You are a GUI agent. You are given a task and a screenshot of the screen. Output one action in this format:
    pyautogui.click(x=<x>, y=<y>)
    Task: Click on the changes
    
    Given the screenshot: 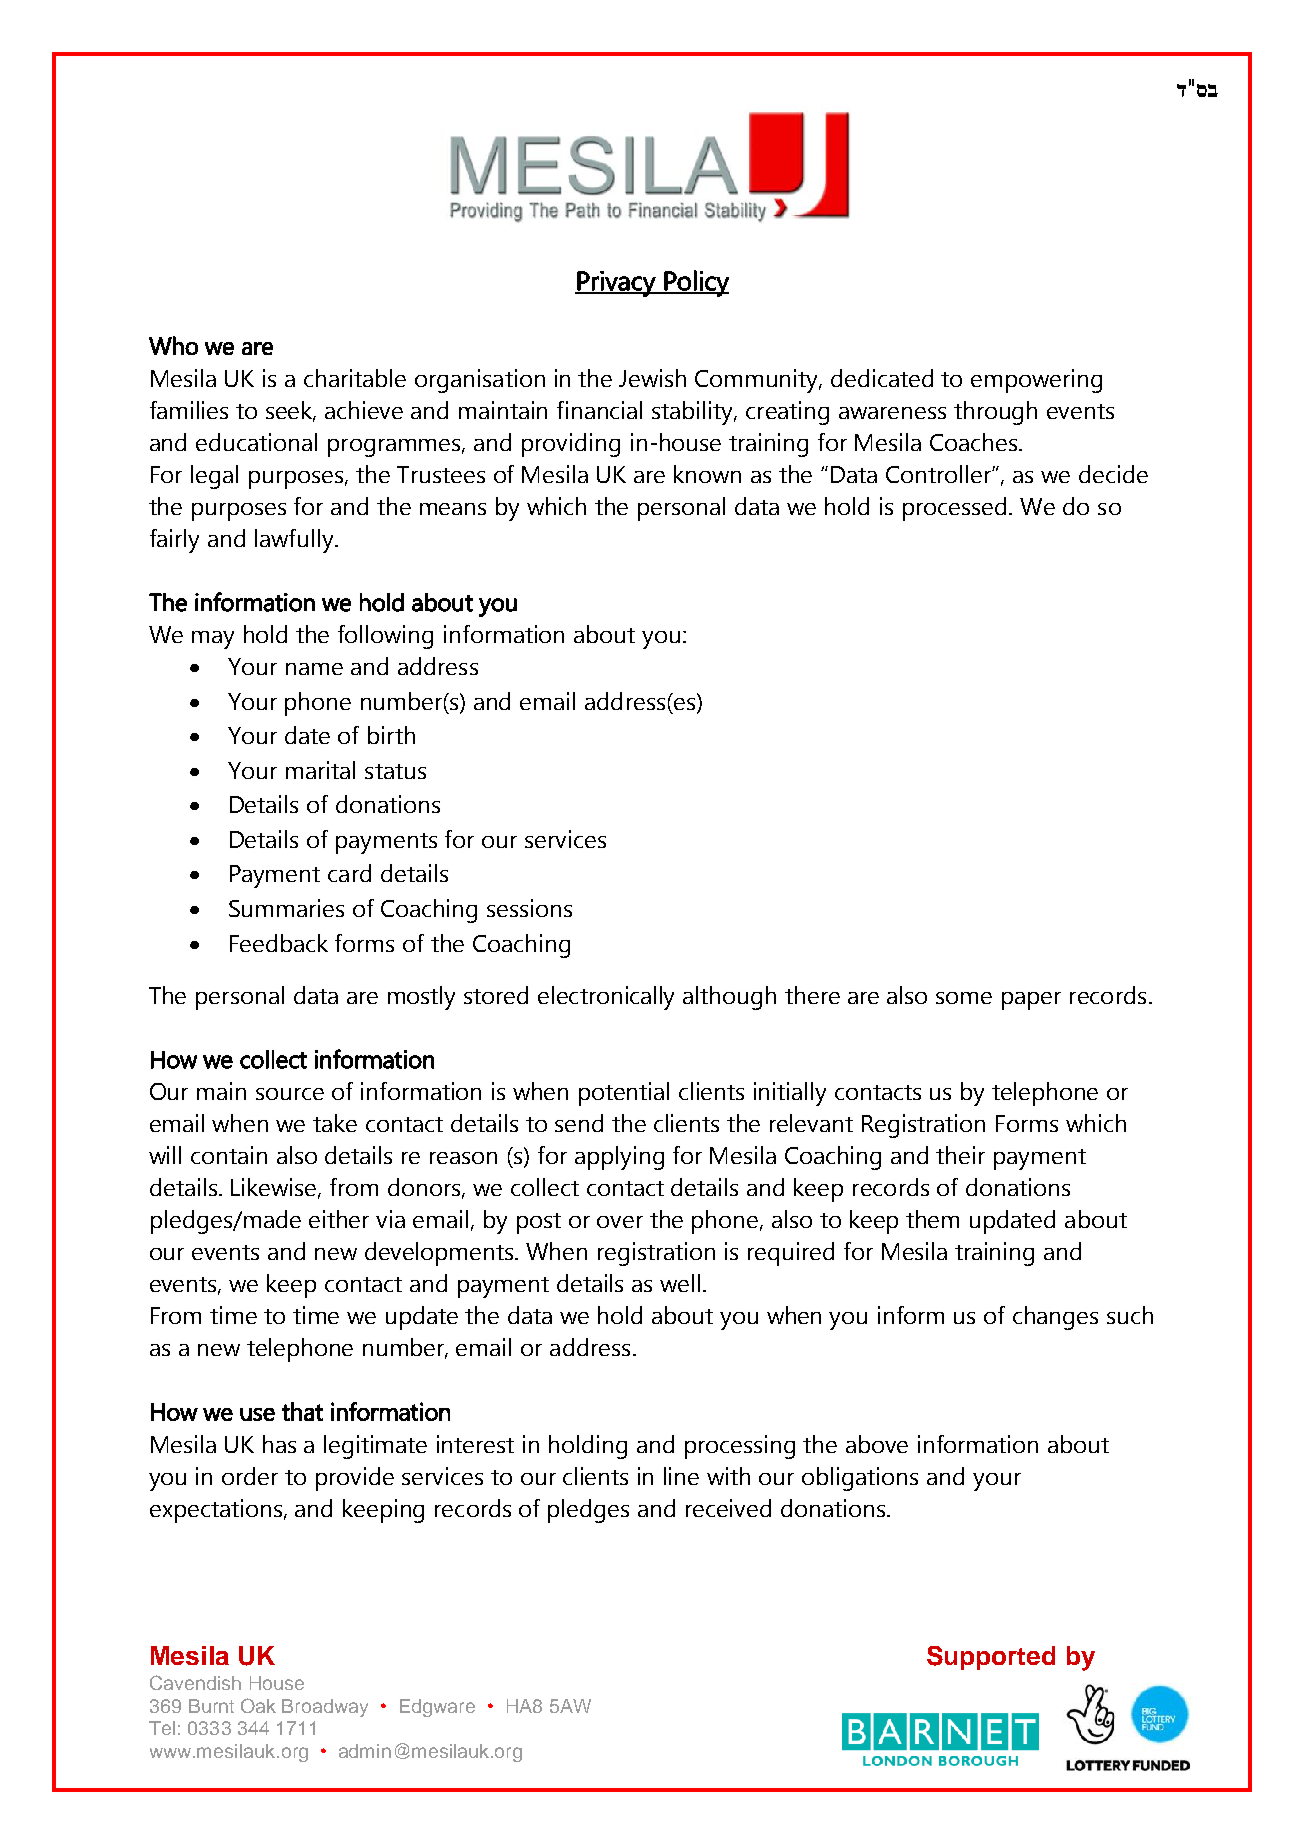 What is the action you would take?
    pyautogui.click(x=1055, y=1318)
